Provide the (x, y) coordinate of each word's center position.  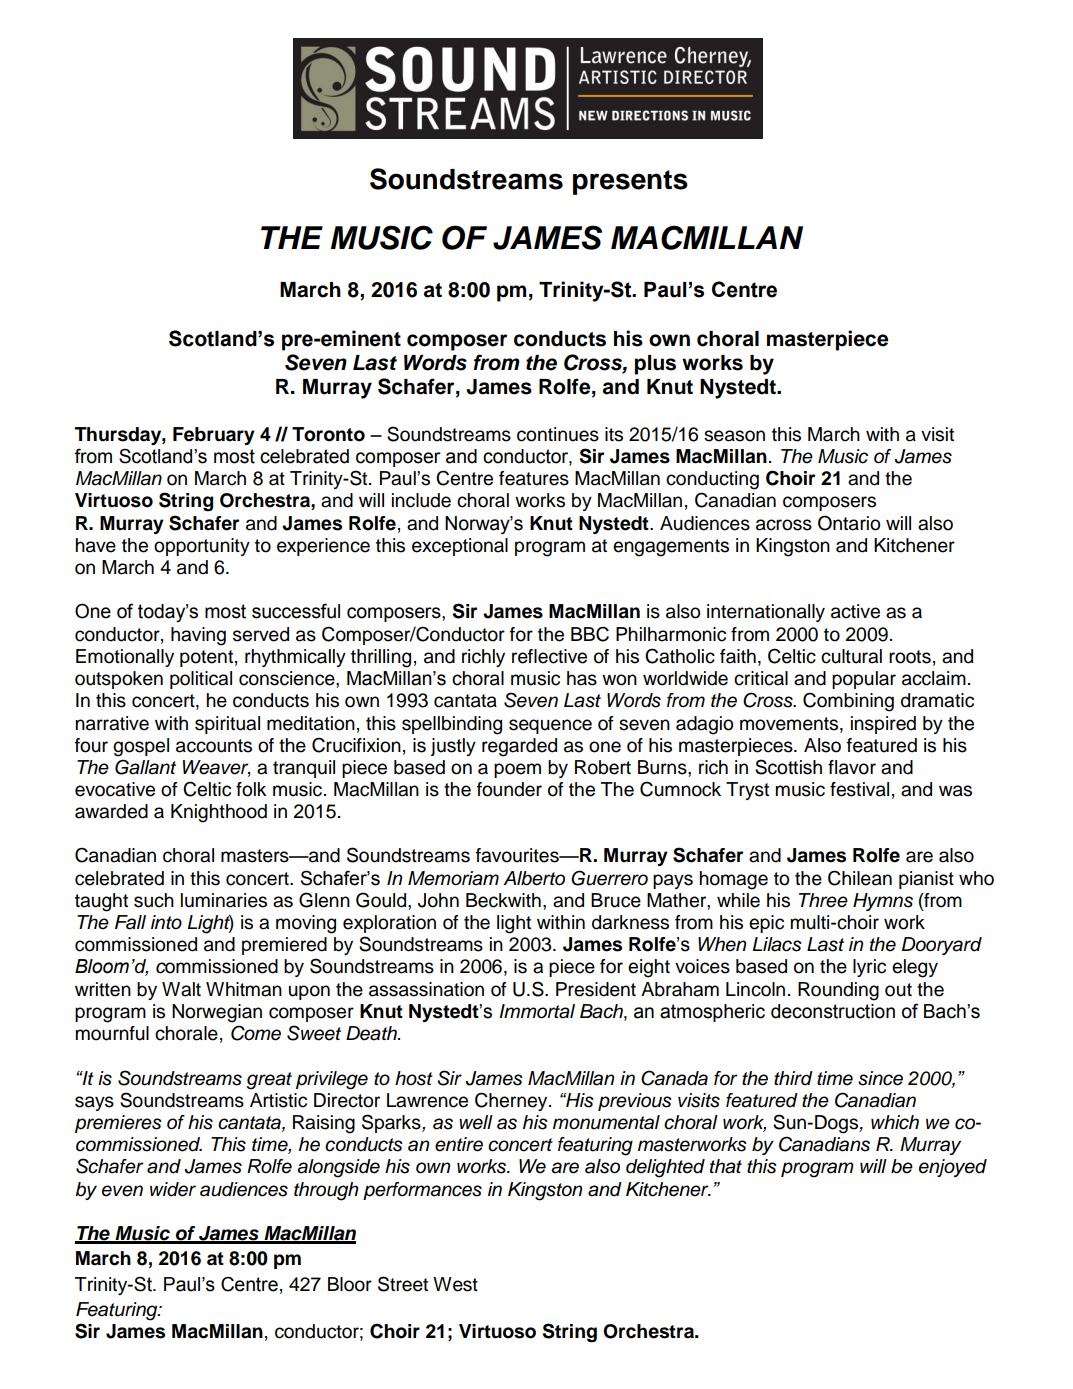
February (214, 436)
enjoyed (953, 1168)
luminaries (224, 900)
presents (630, 182)
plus (655, 365)
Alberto (534, 878)
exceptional (460, 547)
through (326, 1191)
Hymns (883, 902)
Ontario (849, 523)
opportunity (202, 547)
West (455, 1284)
